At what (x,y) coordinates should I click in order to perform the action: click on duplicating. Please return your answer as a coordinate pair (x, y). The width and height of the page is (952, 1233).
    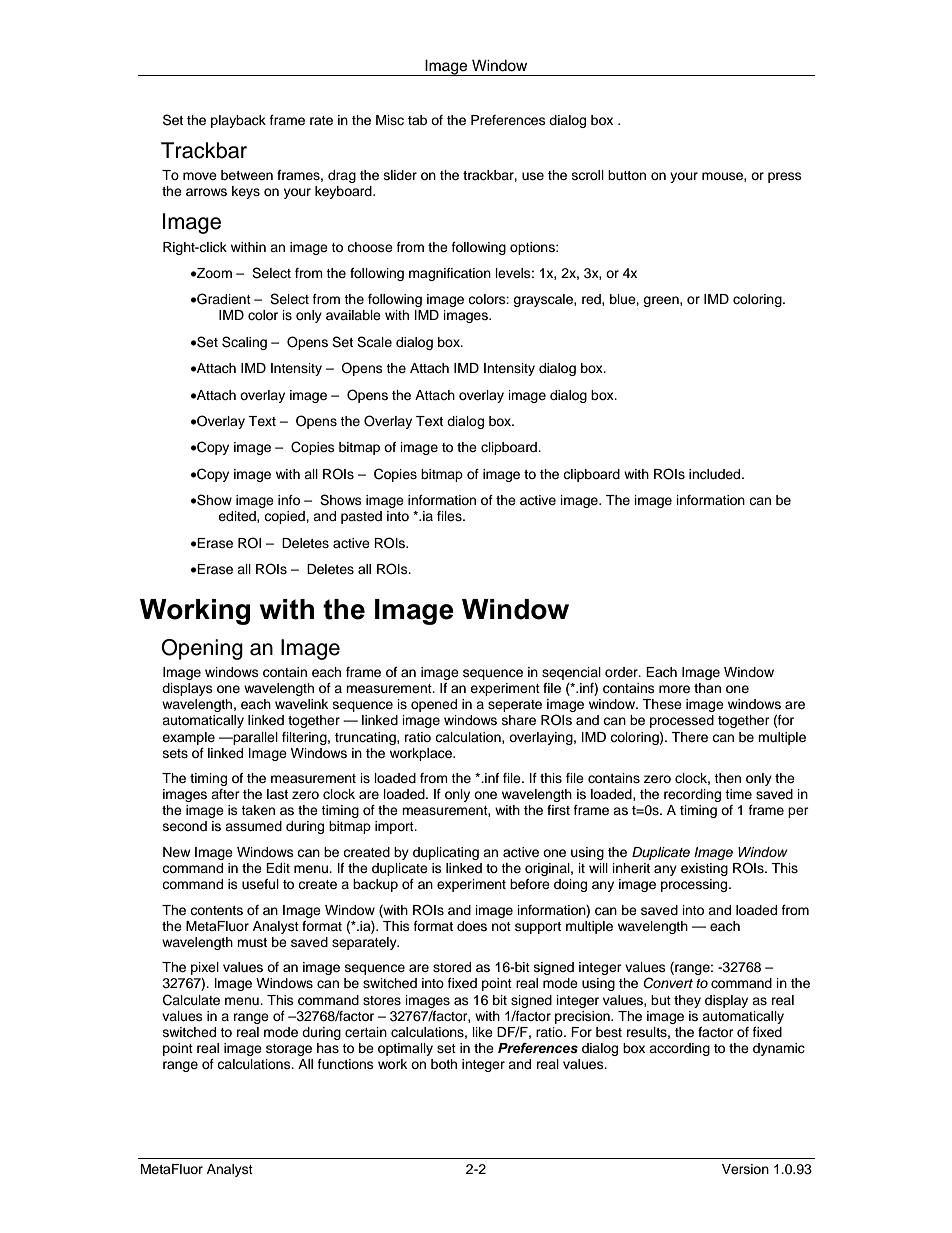
    Looking at the image, I should click on (446, 853).
